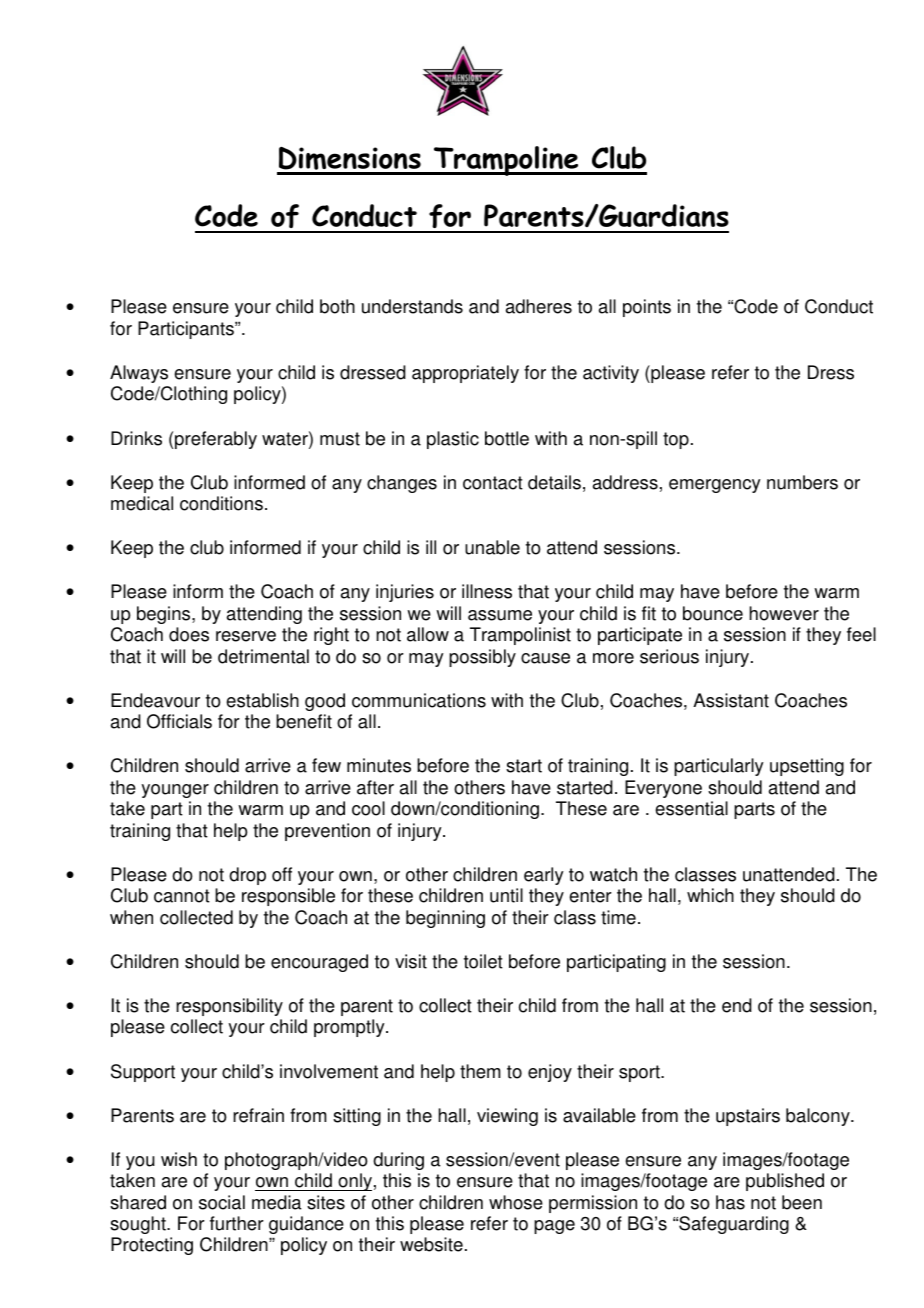  What do you see at coordinates (802, 1202) in the screenshot?
I see `been` at bounding box center [802, 1202].
